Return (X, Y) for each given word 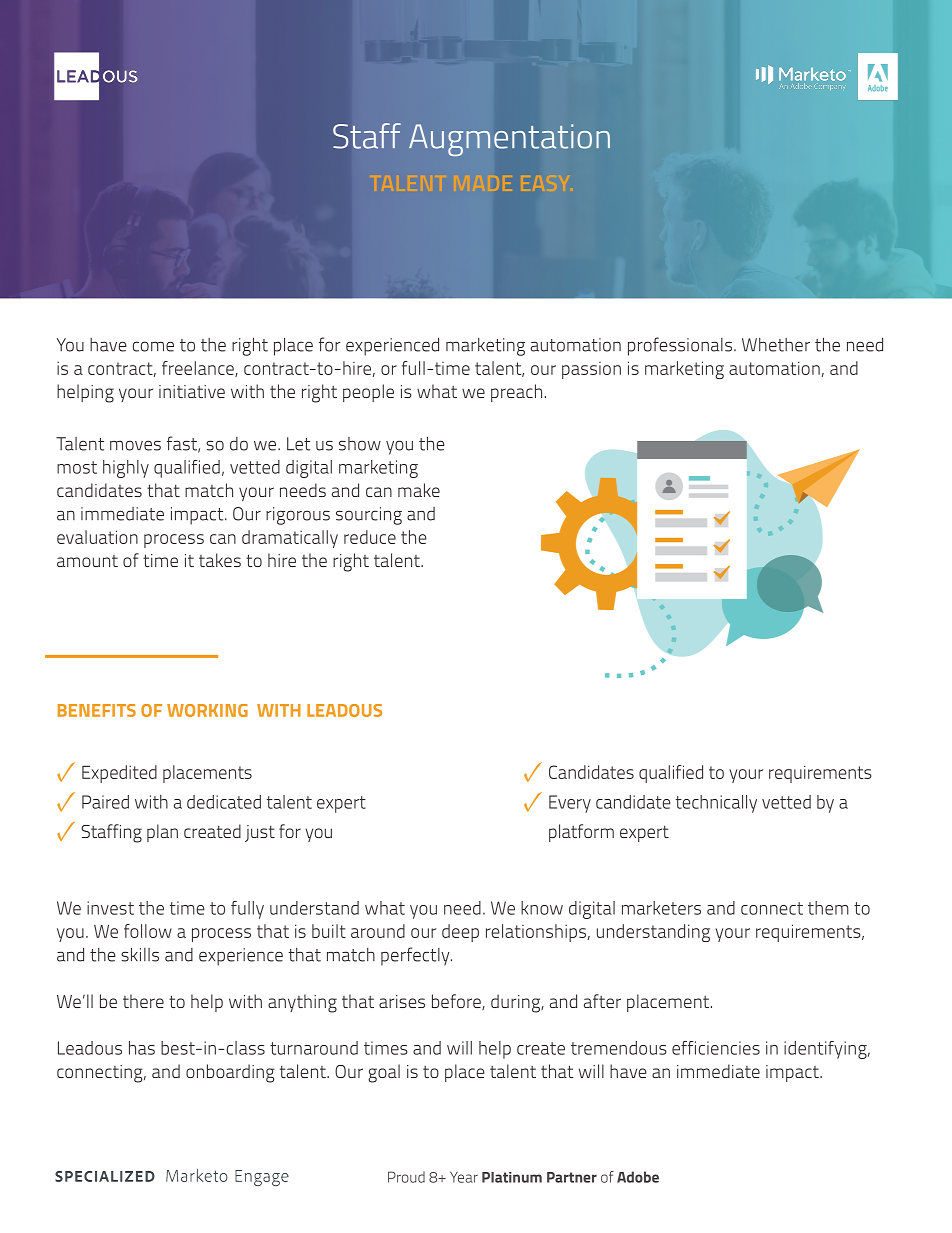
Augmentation (509, 140)
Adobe (638, 1177)
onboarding (230, 1073)
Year (464, 1177)
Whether (776, 345)
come (153, 346)
